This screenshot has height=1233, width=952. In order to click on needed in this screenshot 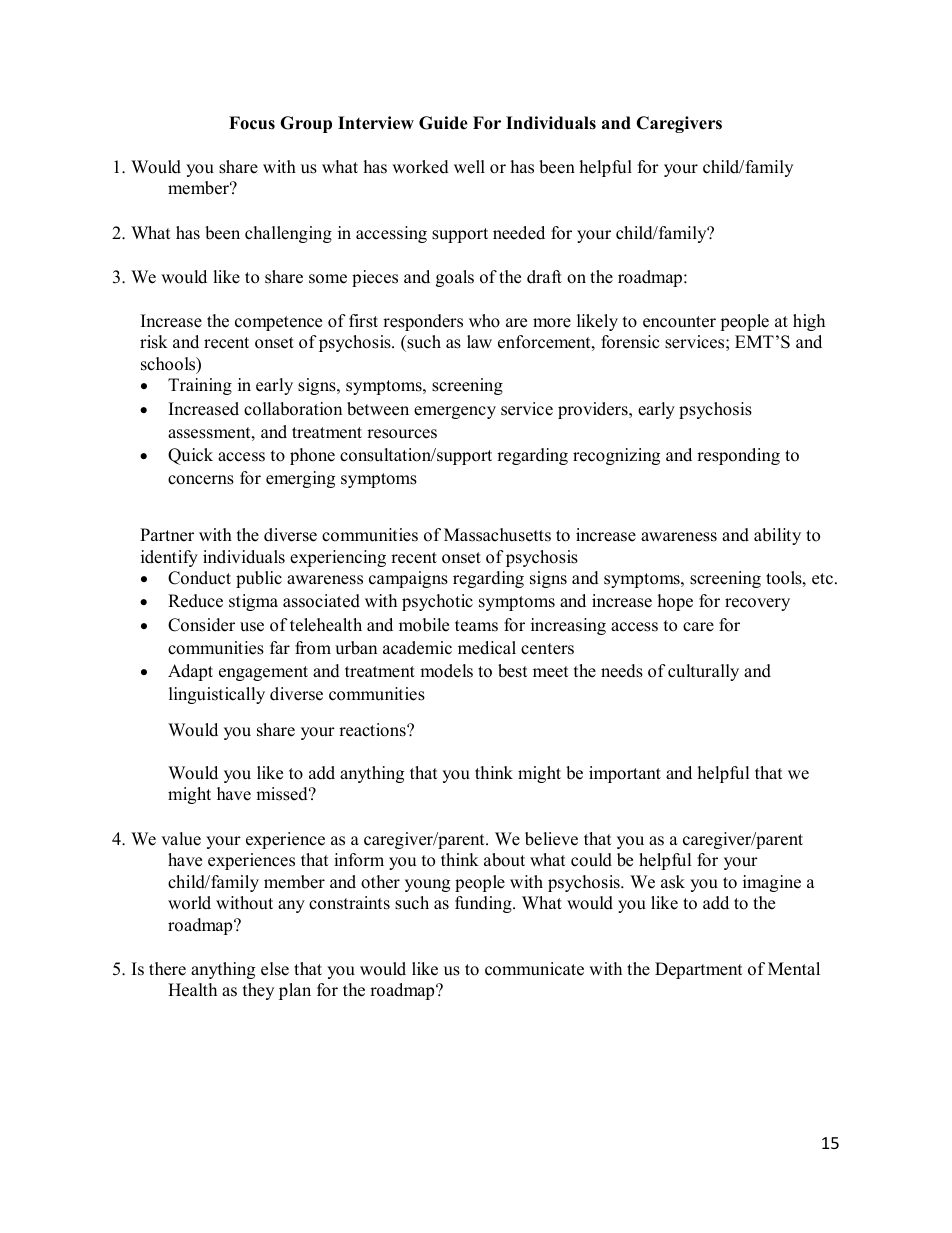, I will do `click(519, 233)`.
